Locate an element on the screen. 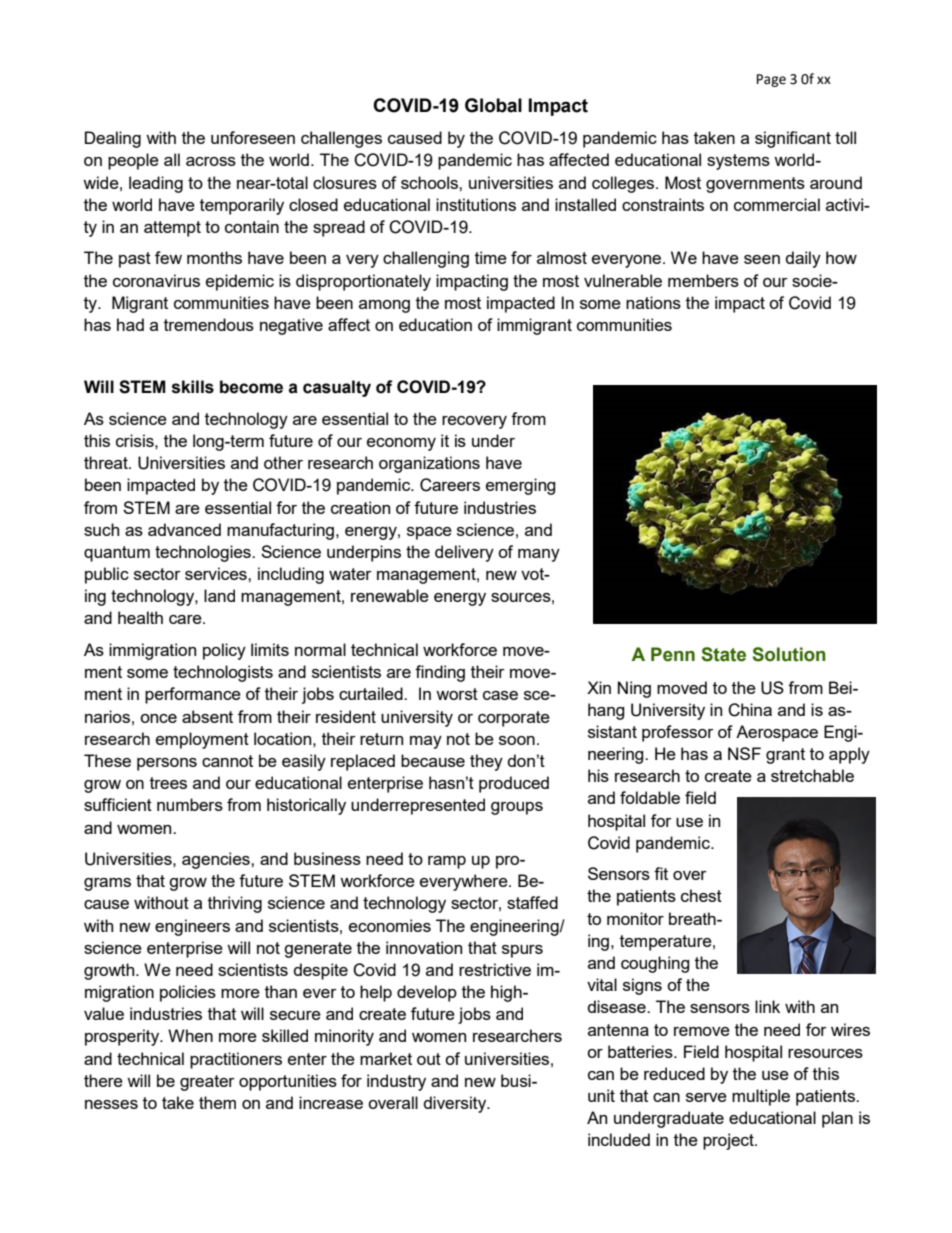 This screenshot has height=1233, width=952. among is located at coordinates (384, 306).
